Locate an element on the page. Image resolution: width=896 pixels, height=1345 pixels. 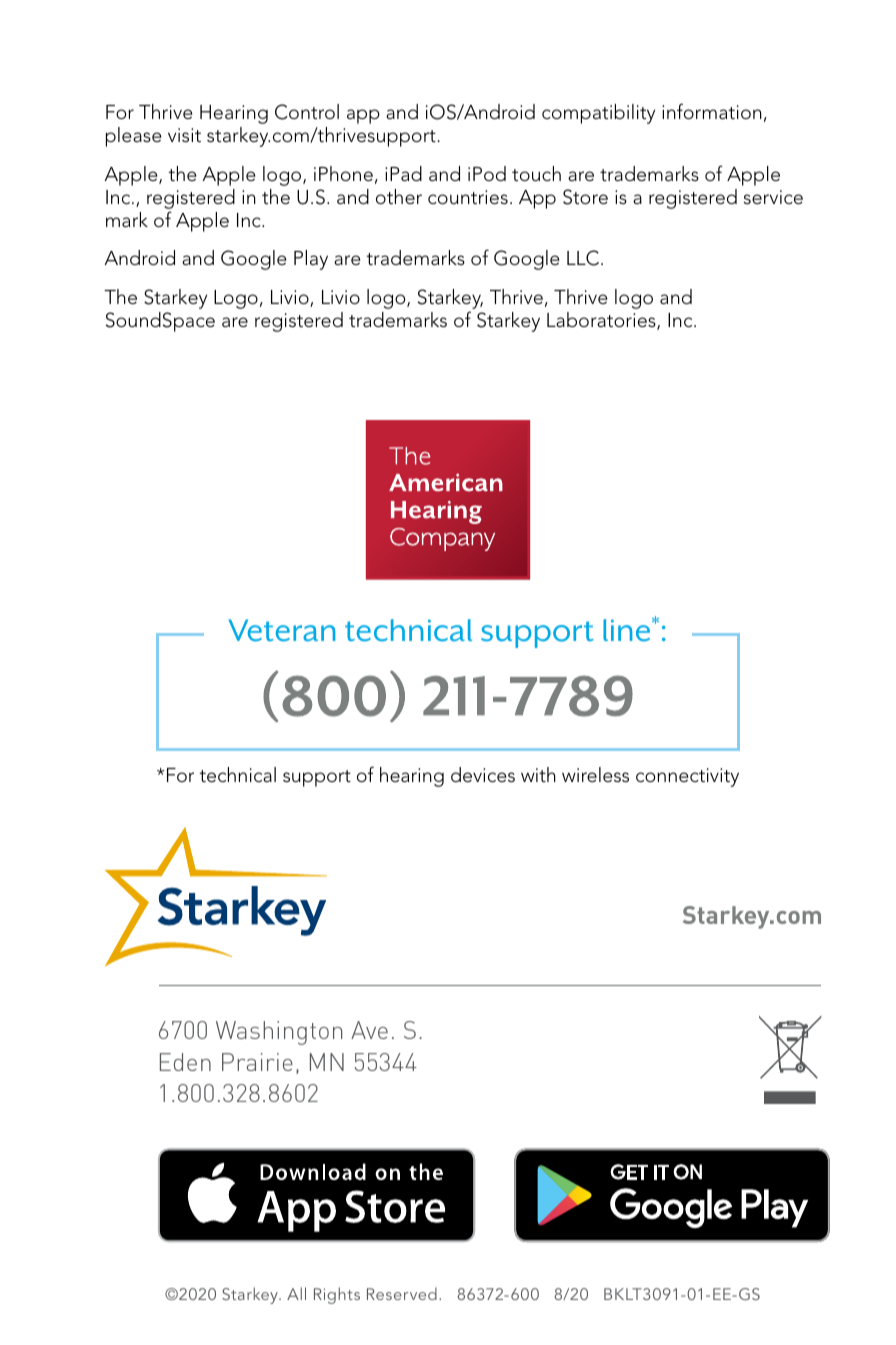
Veteran is located at coordinates (282, 630).
